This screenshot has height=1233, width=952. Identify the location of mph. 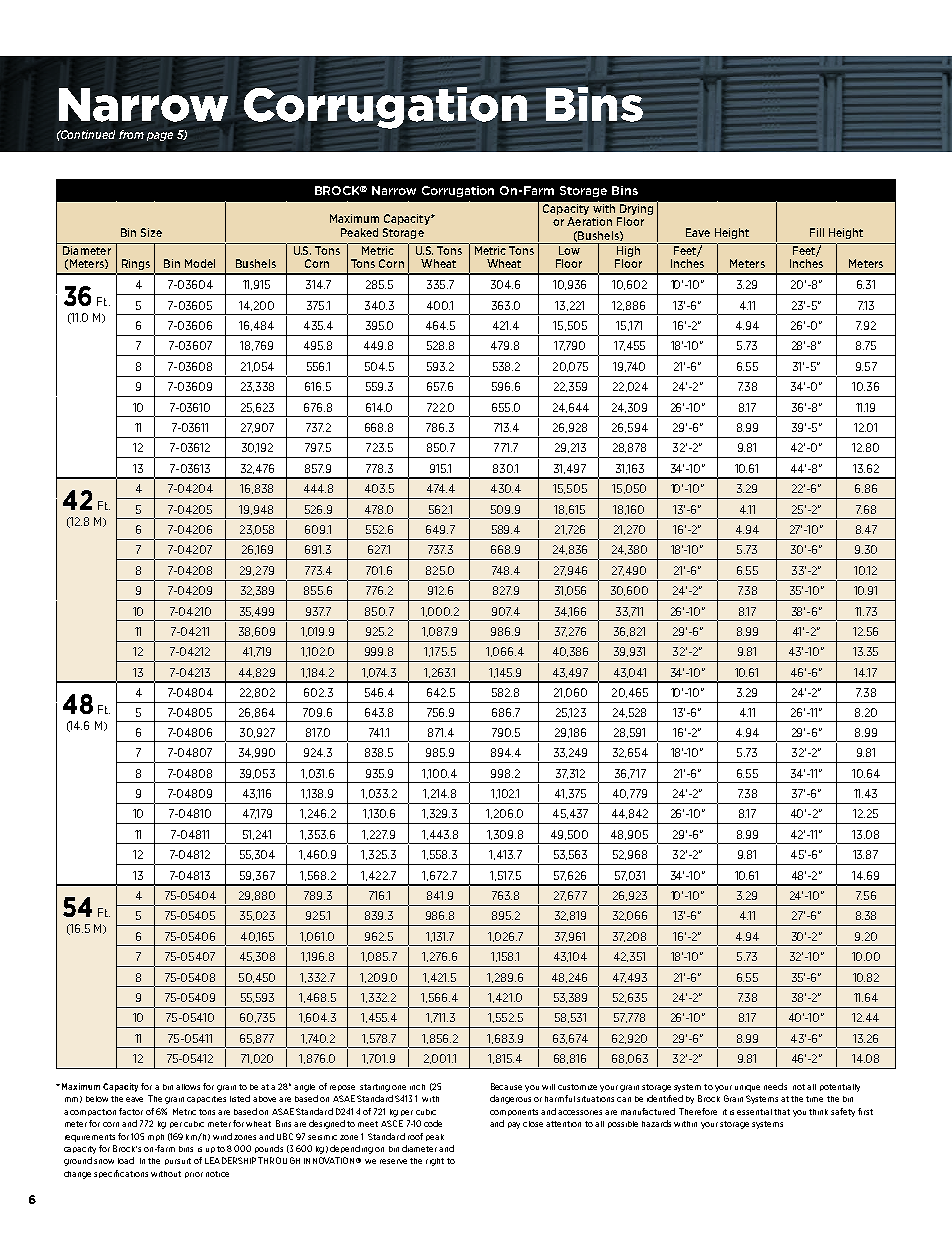
(156, 1137).
